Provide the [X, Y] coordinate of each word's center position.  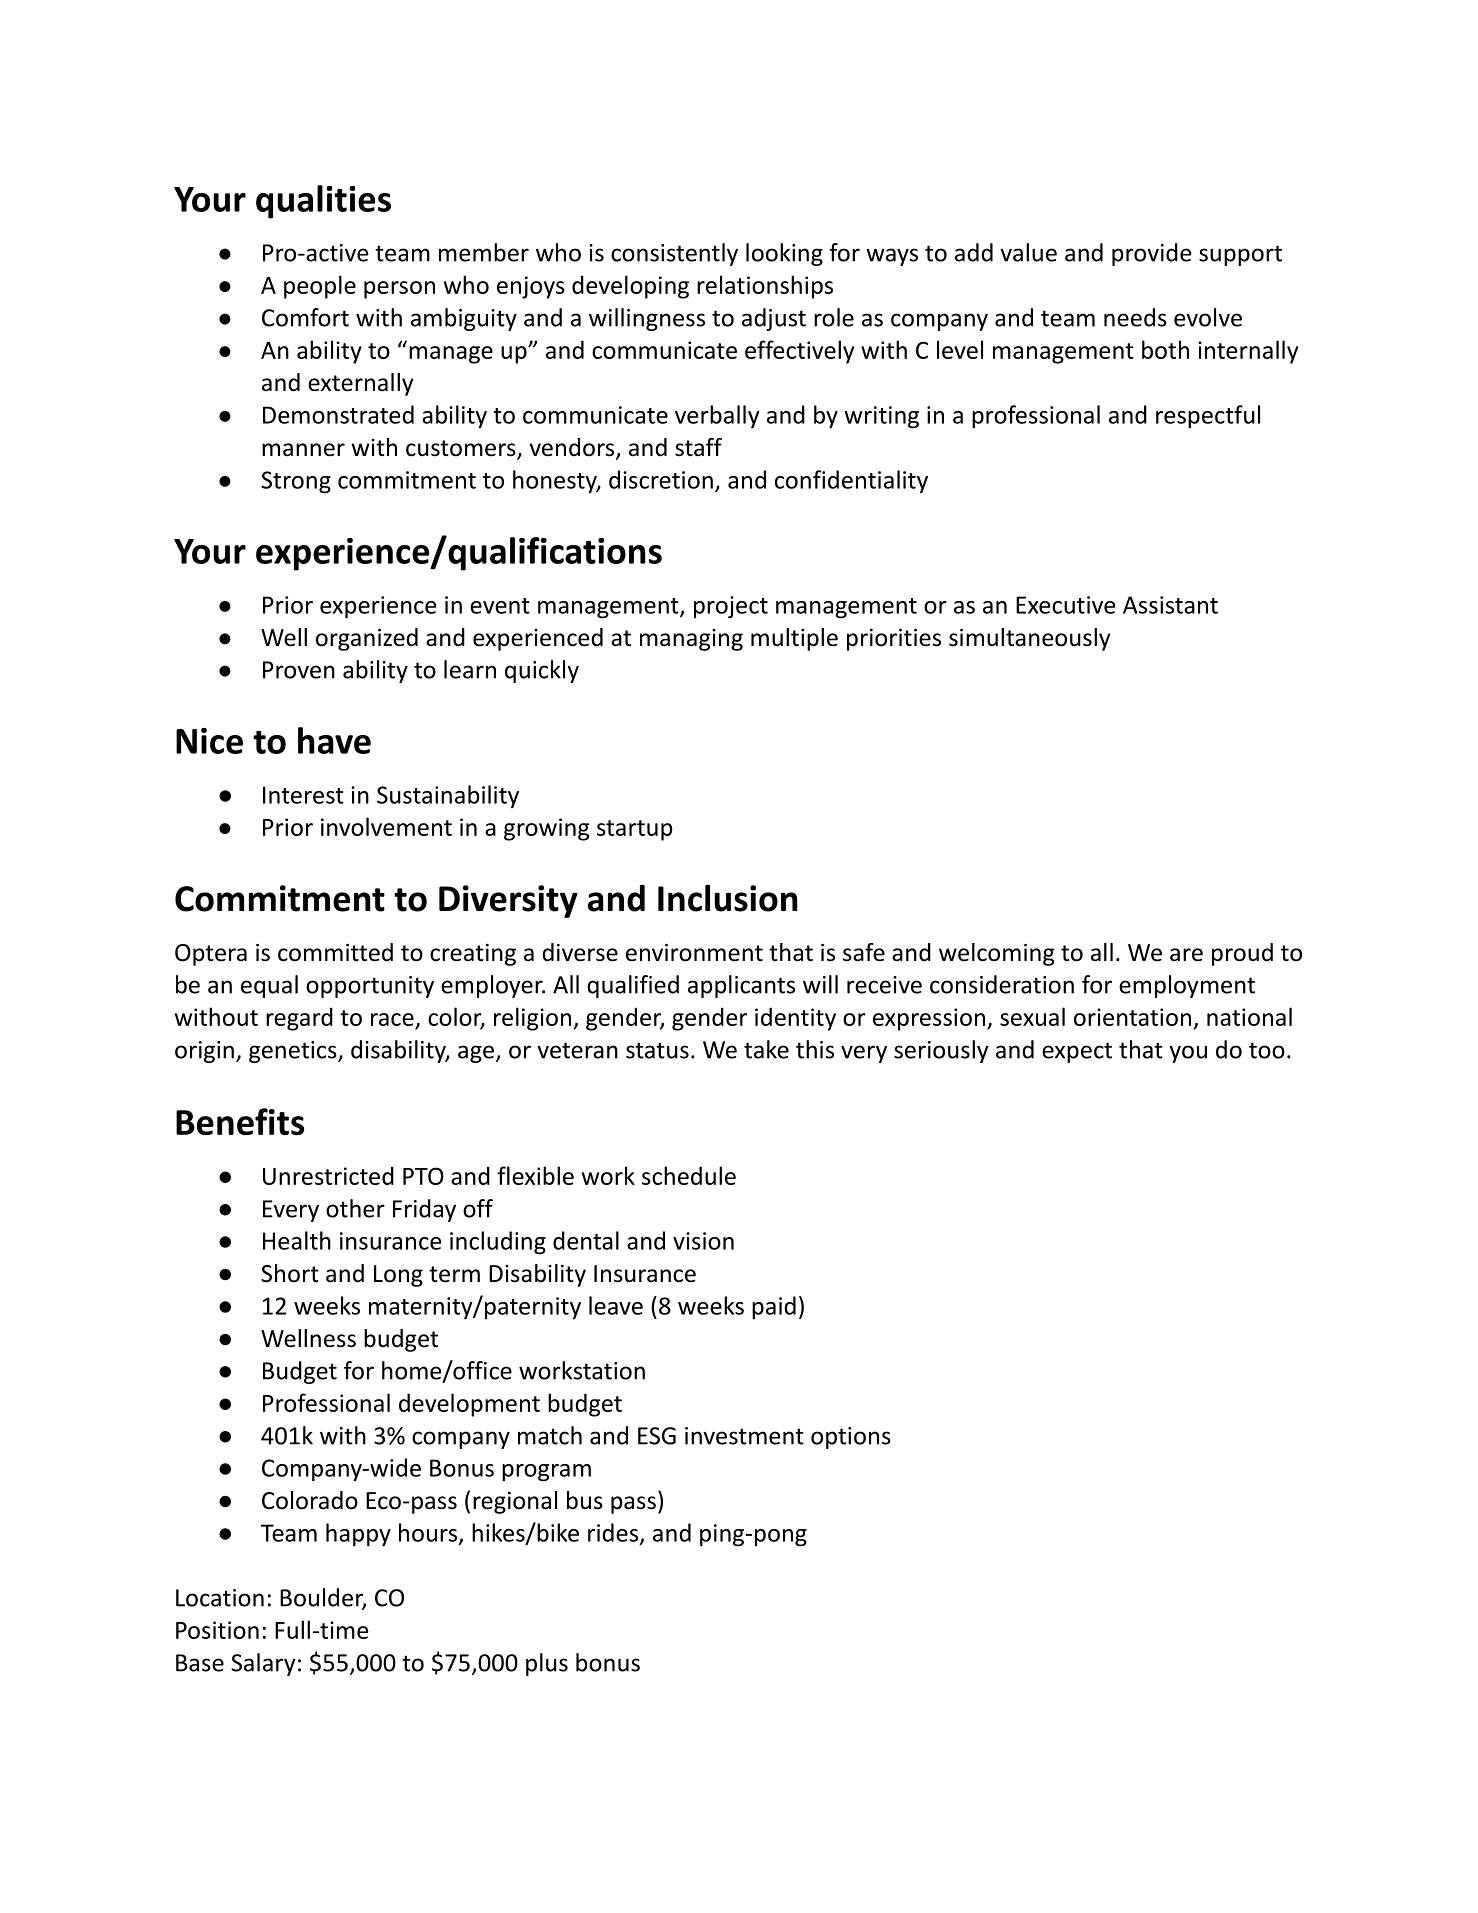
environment [694, 953]
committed [335, 952]
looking [784, 254]
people [320, 287]
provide [1151, 254]
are [1186, 955]
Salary [263, 1664]
